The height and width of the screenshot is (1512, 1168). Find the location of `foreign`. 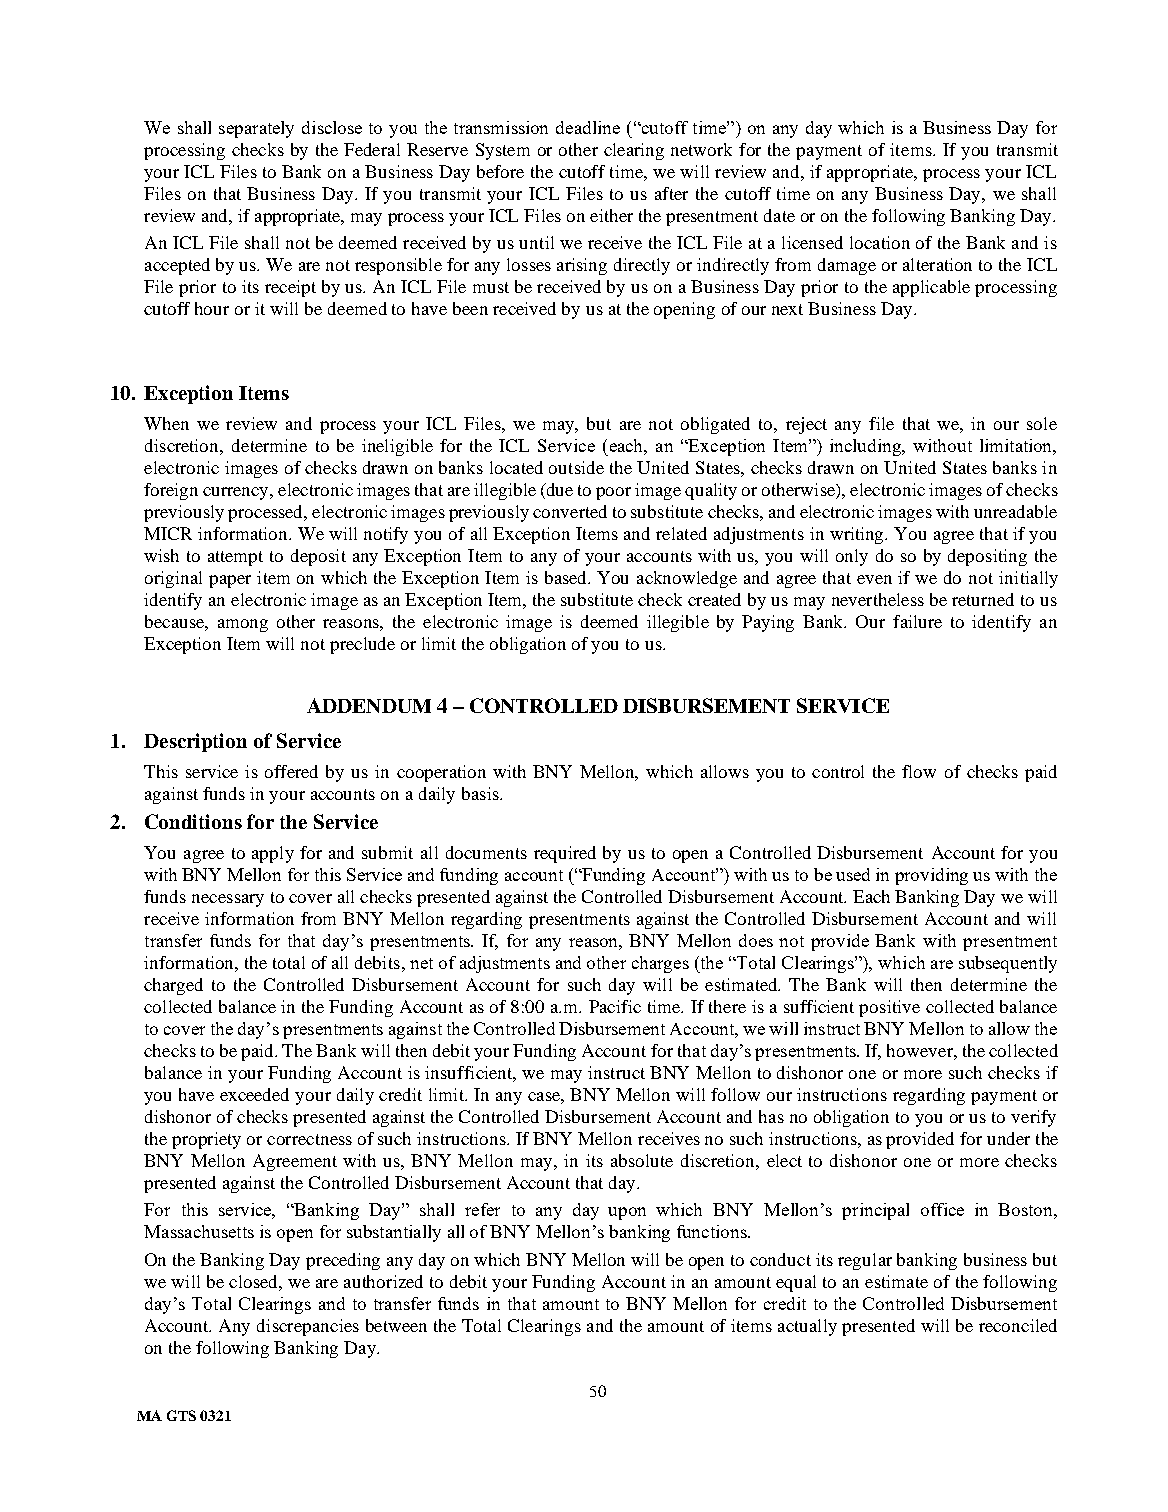

foreign is located at coordinates (171, 491).
